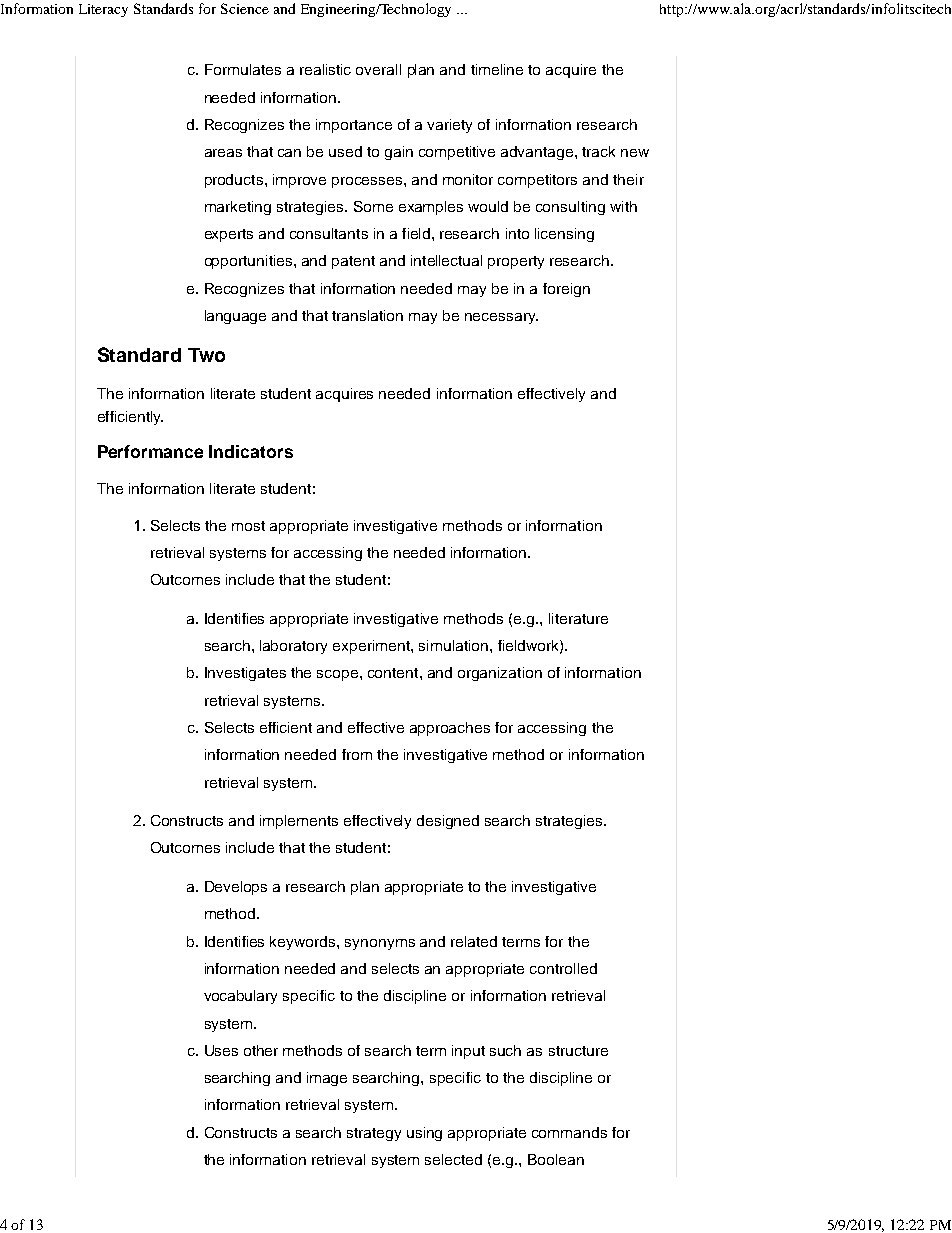 The image size is (952, 1233). I want to click on Uses, so click(221, 1050).
